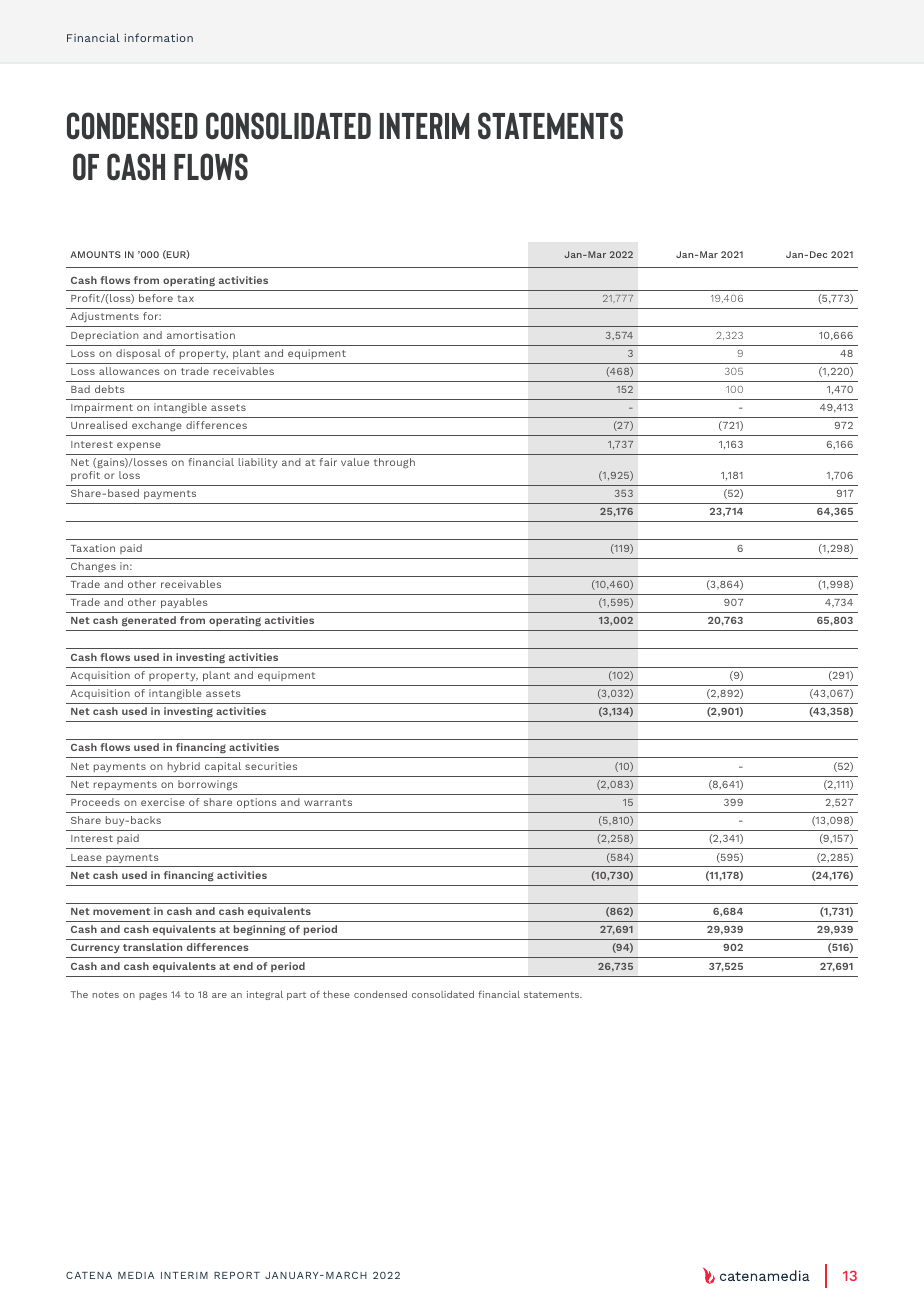 The height and width of the document is (1308, 924). What do you see at coordinates (223, 767) in the document?
I see `capital` at bounding box center [223, 767].
